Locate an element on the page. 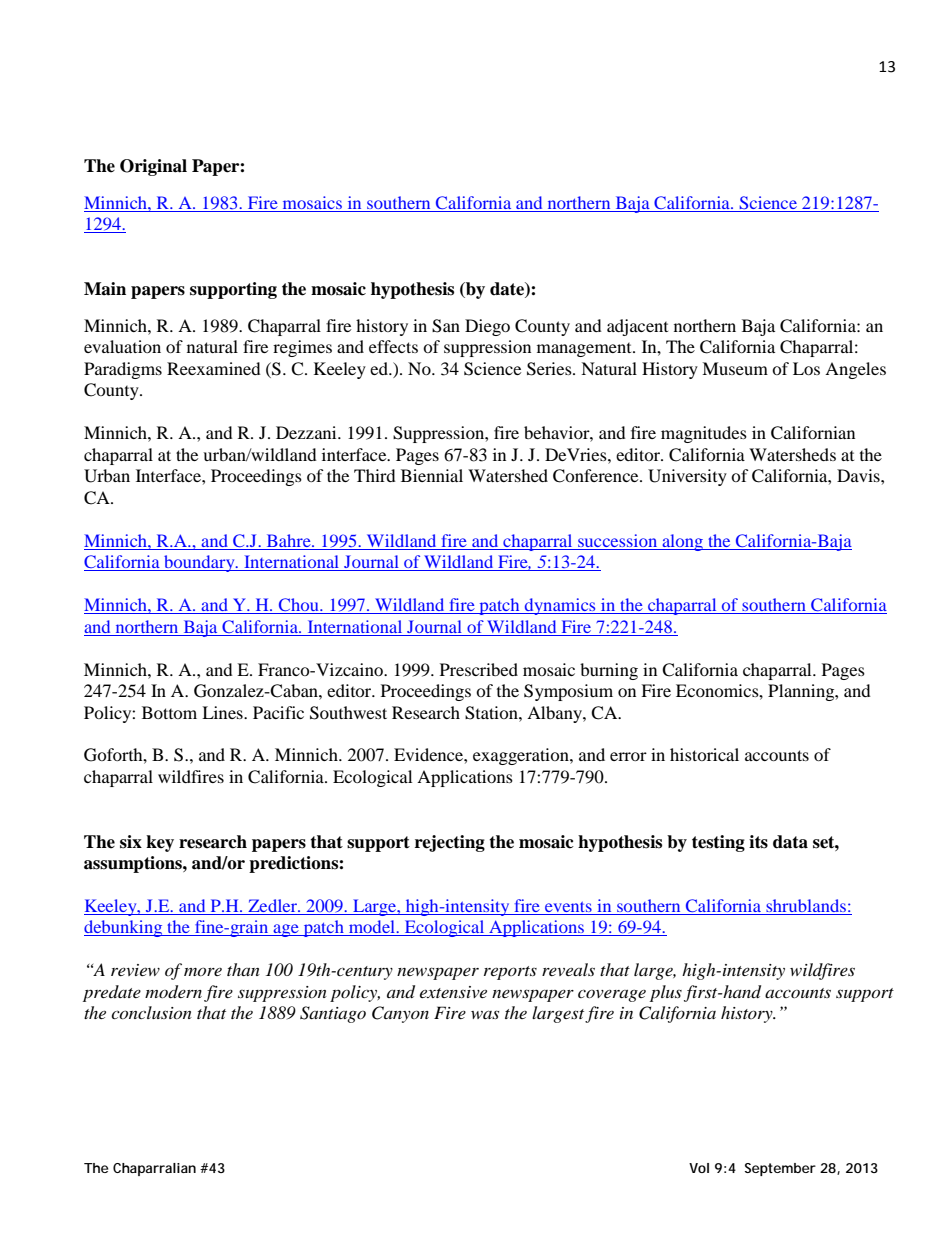 The image size is (952, 1233). Biennial is located at coordinates (432, 475).
